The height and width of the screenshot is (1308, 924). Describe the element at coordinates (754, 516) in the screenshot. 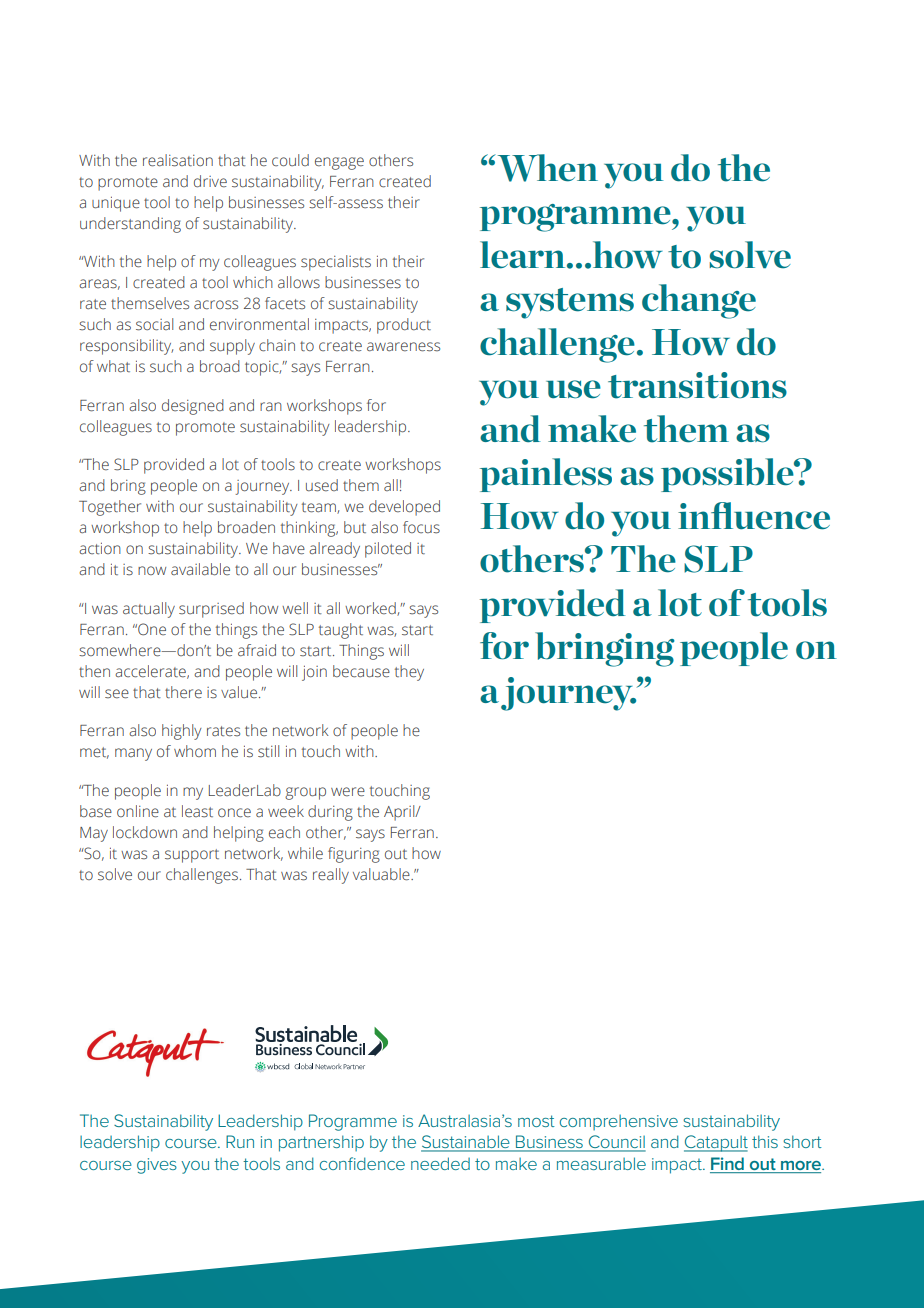

I see `influence` at that location.
